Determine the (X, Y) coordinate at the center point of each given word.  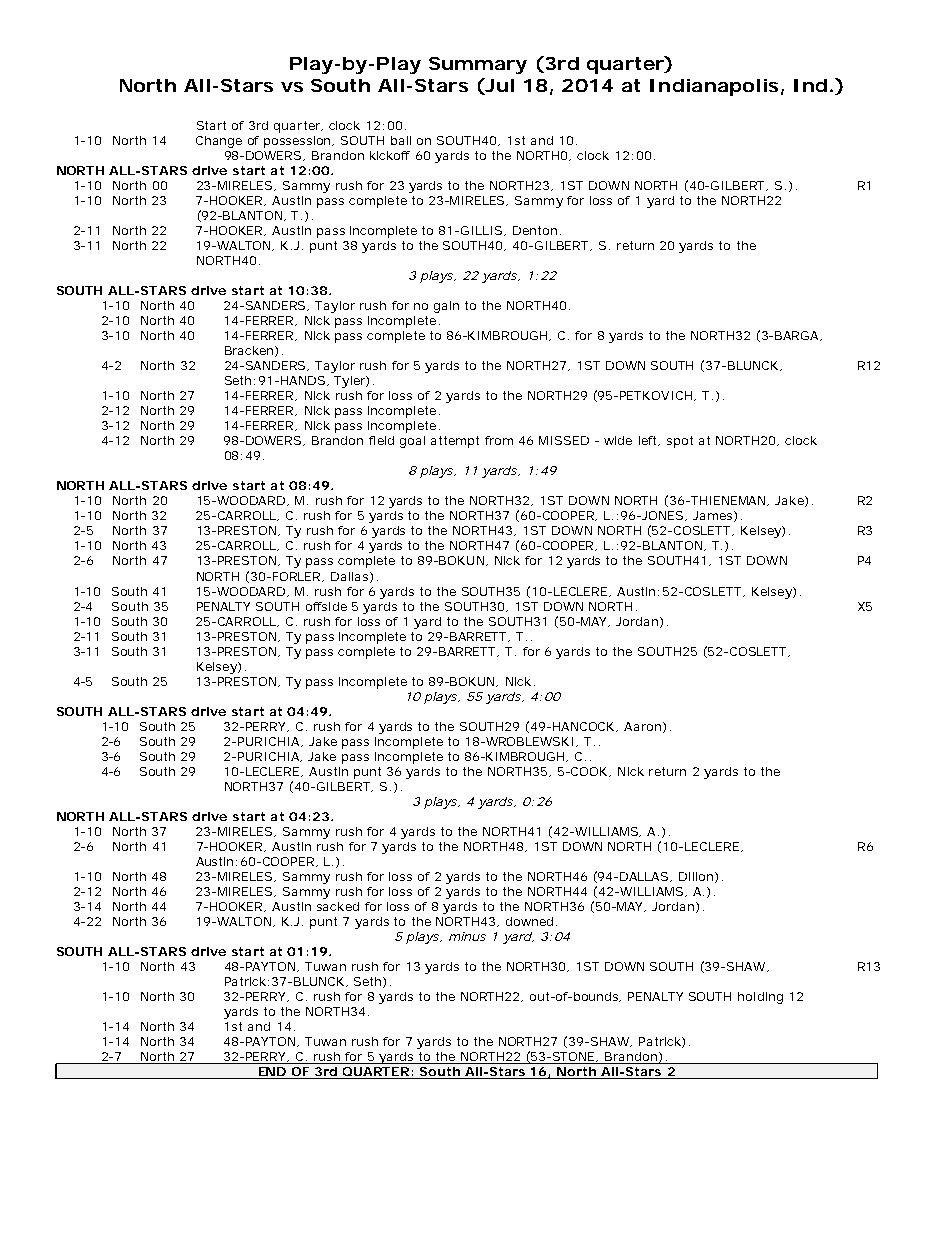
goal (412, 442)
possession (297, 142)
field (381, 440)
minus (467, 936)
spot (680, 442)
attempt (455, 442)
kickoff (390, 155)
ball (401, 140)
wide (618, 440)
